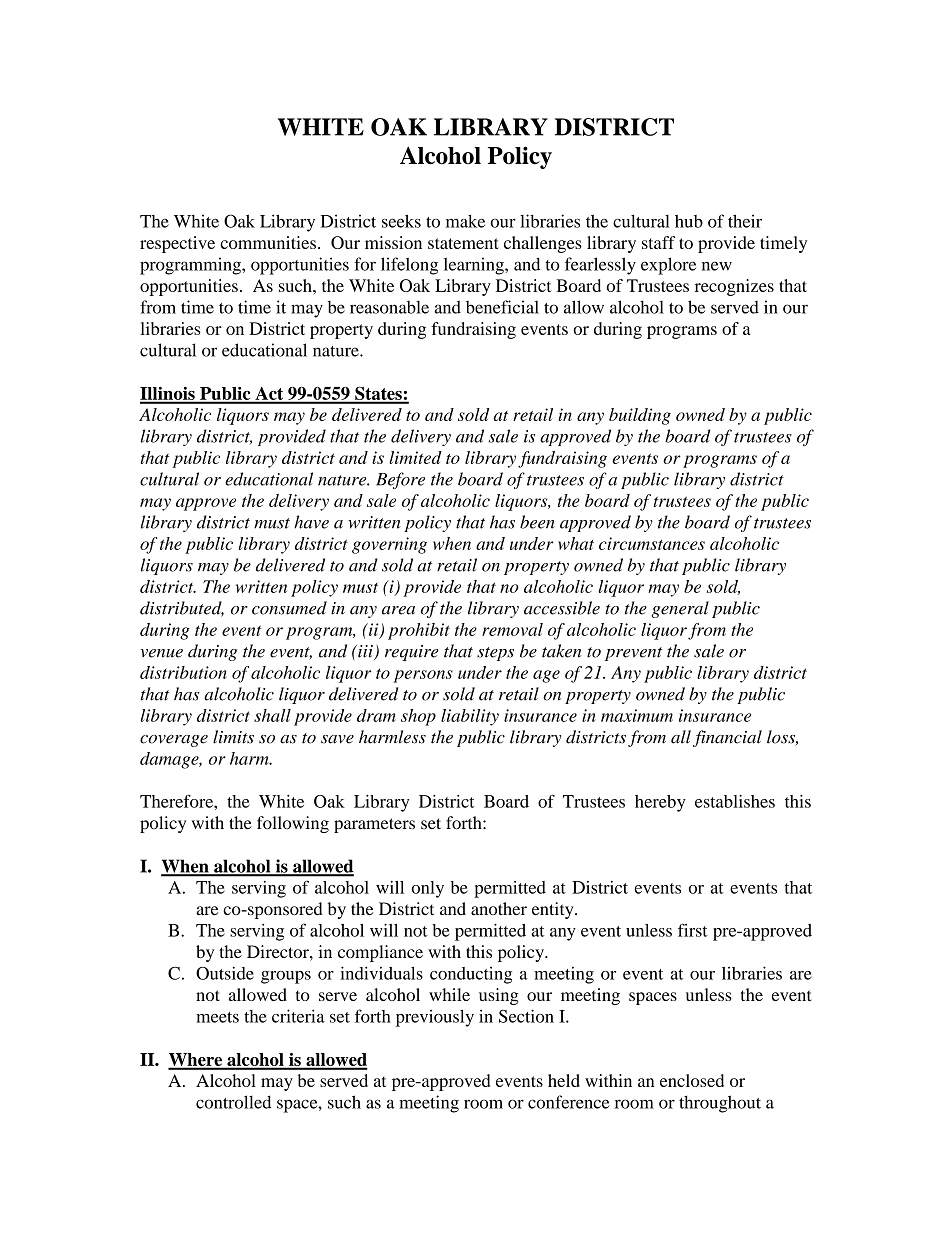 Image resolution: width=952 pixels, height=1233 pixels. What do you see at coordinates (268, 242) in the screenshot?
I see `communities` at bounding box center [268, 242].
